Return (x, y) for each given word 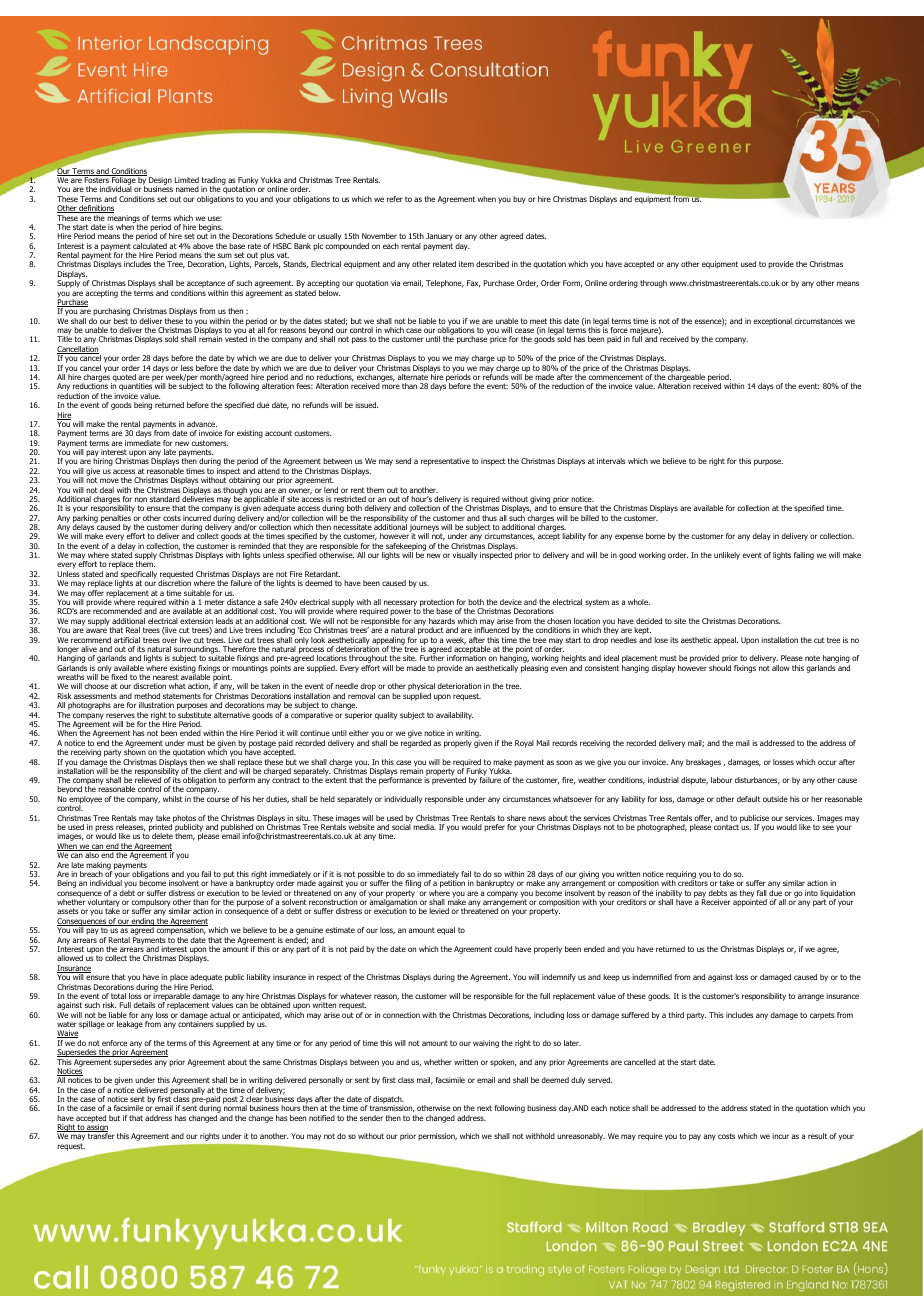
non (141, 499)
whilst (173, 799)
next (484, 1108)
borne (655, 536)
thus (489, 518)
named (187, 189)
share (516, 818)
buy (519, 200)
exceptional (772, 322)
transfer (101, 1136)
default (749, 799)
